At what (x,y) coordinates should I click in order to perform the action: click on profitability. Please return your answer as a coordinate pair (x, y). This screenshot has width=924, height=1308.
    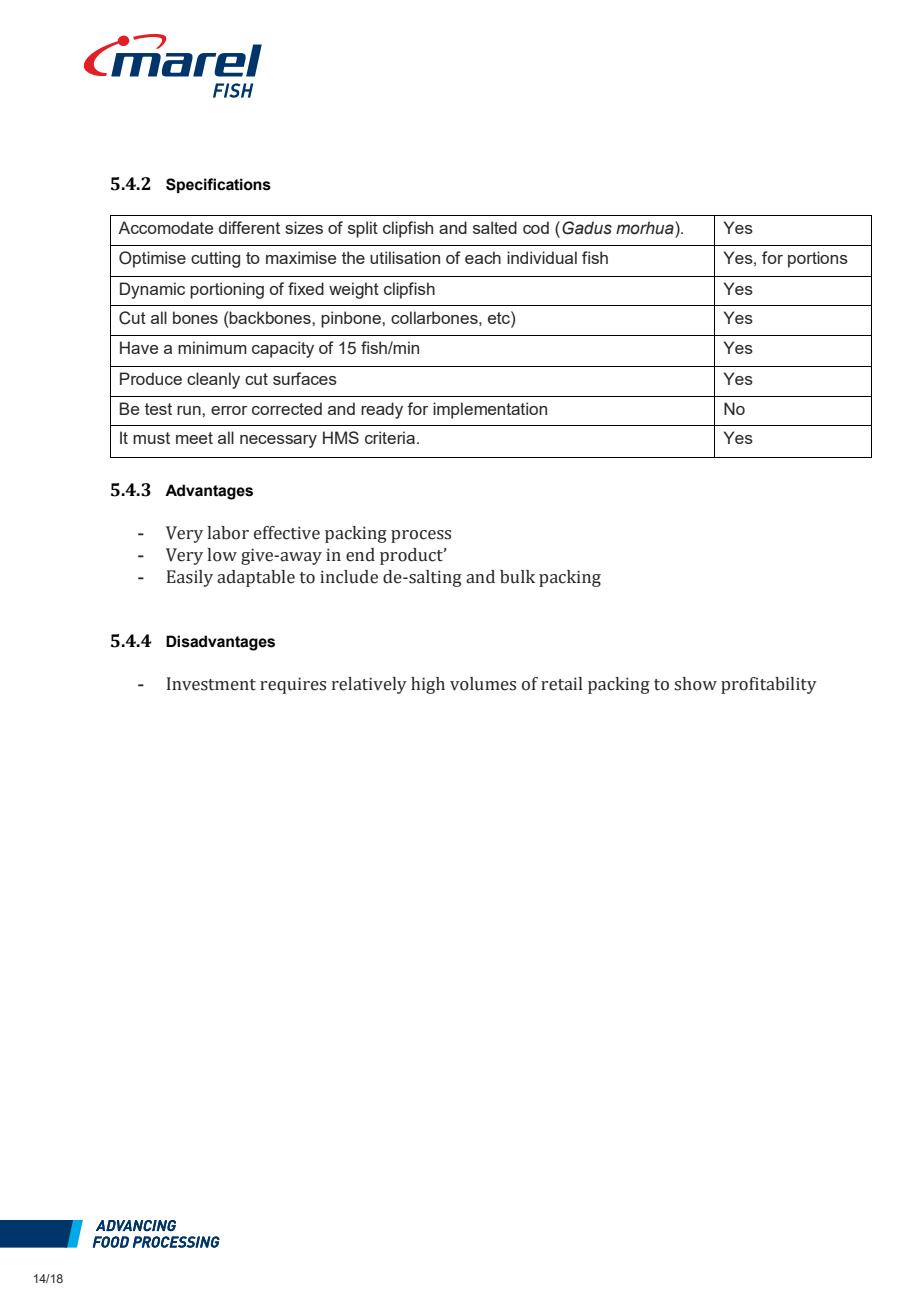
    Looking at the image, I should click on (769, 685).
